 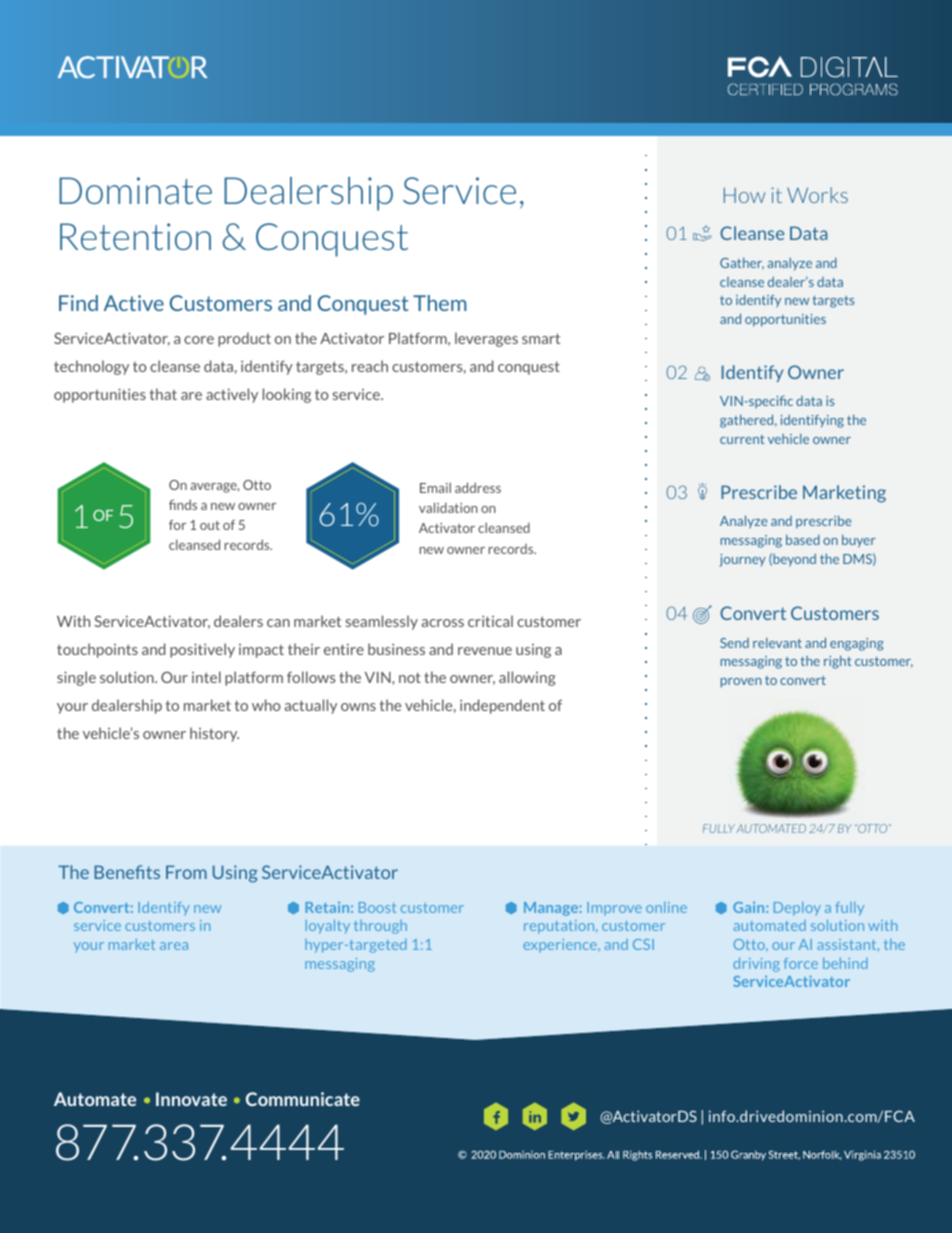 What do you see at coordinates (377, 907) in the page?
I see `Boost` at bounding box center [377, 907].
